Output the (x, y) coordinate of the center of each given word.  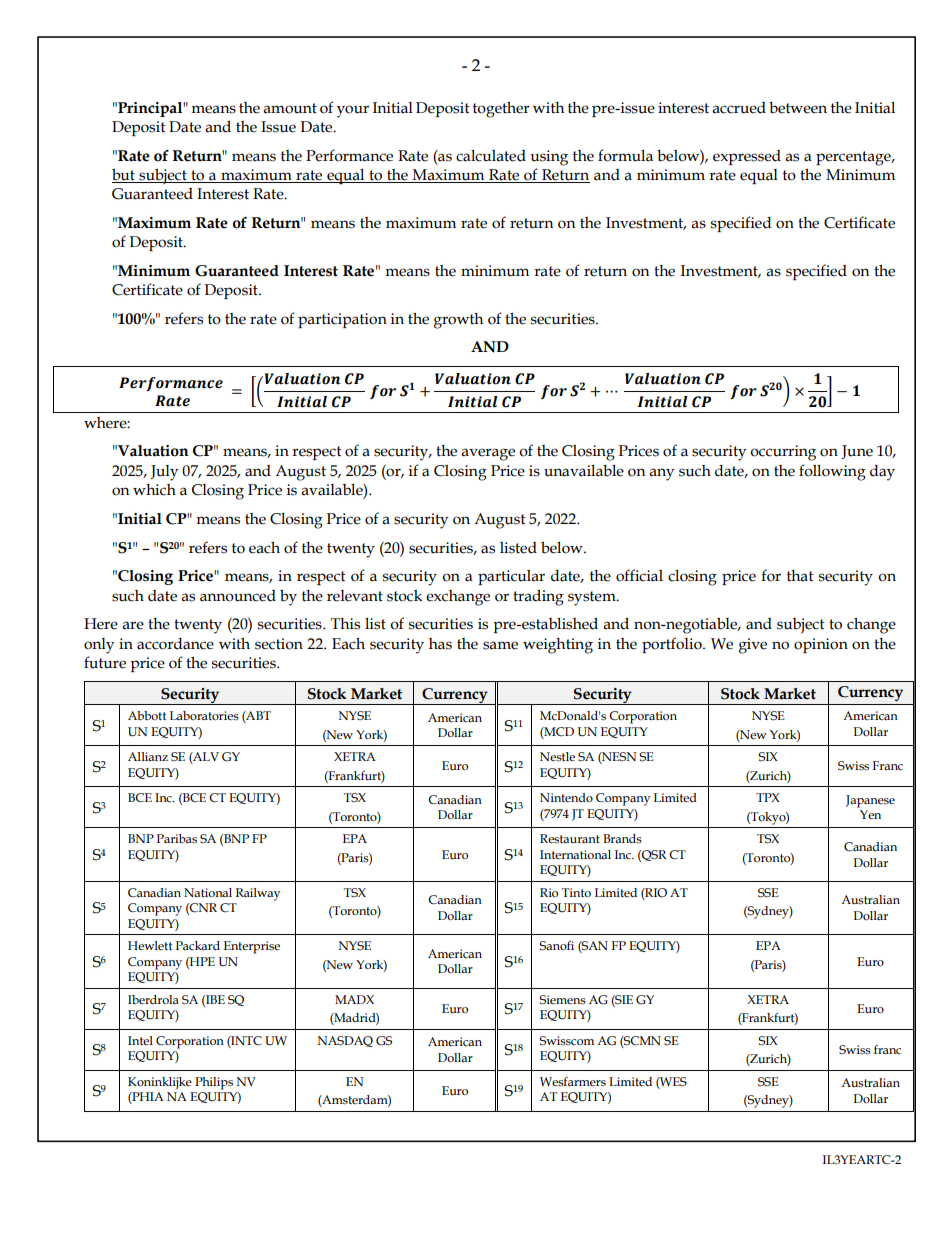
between (798, 107)
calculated (491, 156)
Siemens (562, 1000)
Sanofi (556, 946)
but (124, 175)
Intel (140, 1041)
